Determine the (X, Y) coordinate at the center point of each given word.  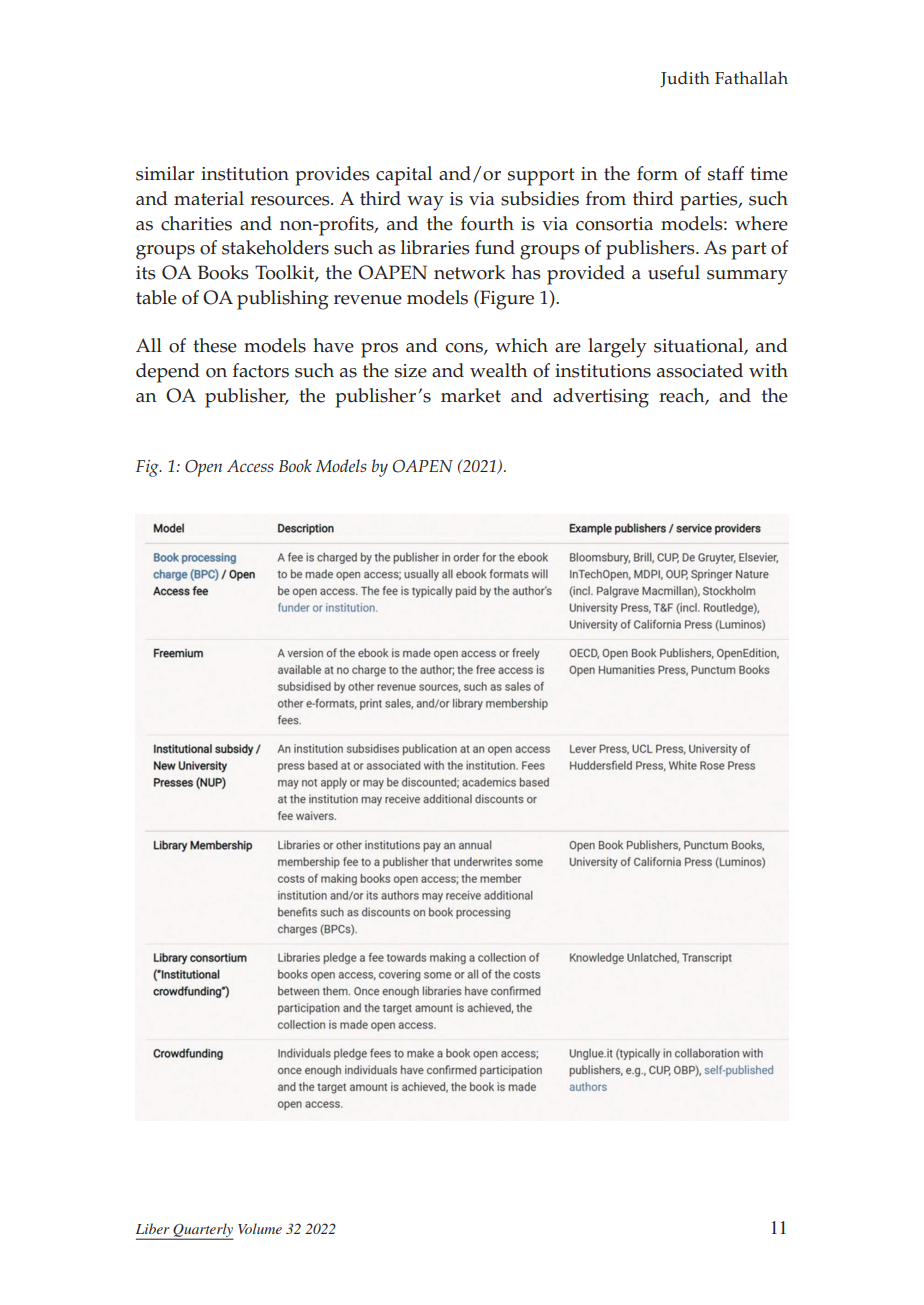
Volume (260, 1228)
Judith (685, 79)
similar (165, 173)
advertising (601, 398)
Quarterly (202, 1231)
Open (203, 468)
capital (404, 176)
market (471, 395)
